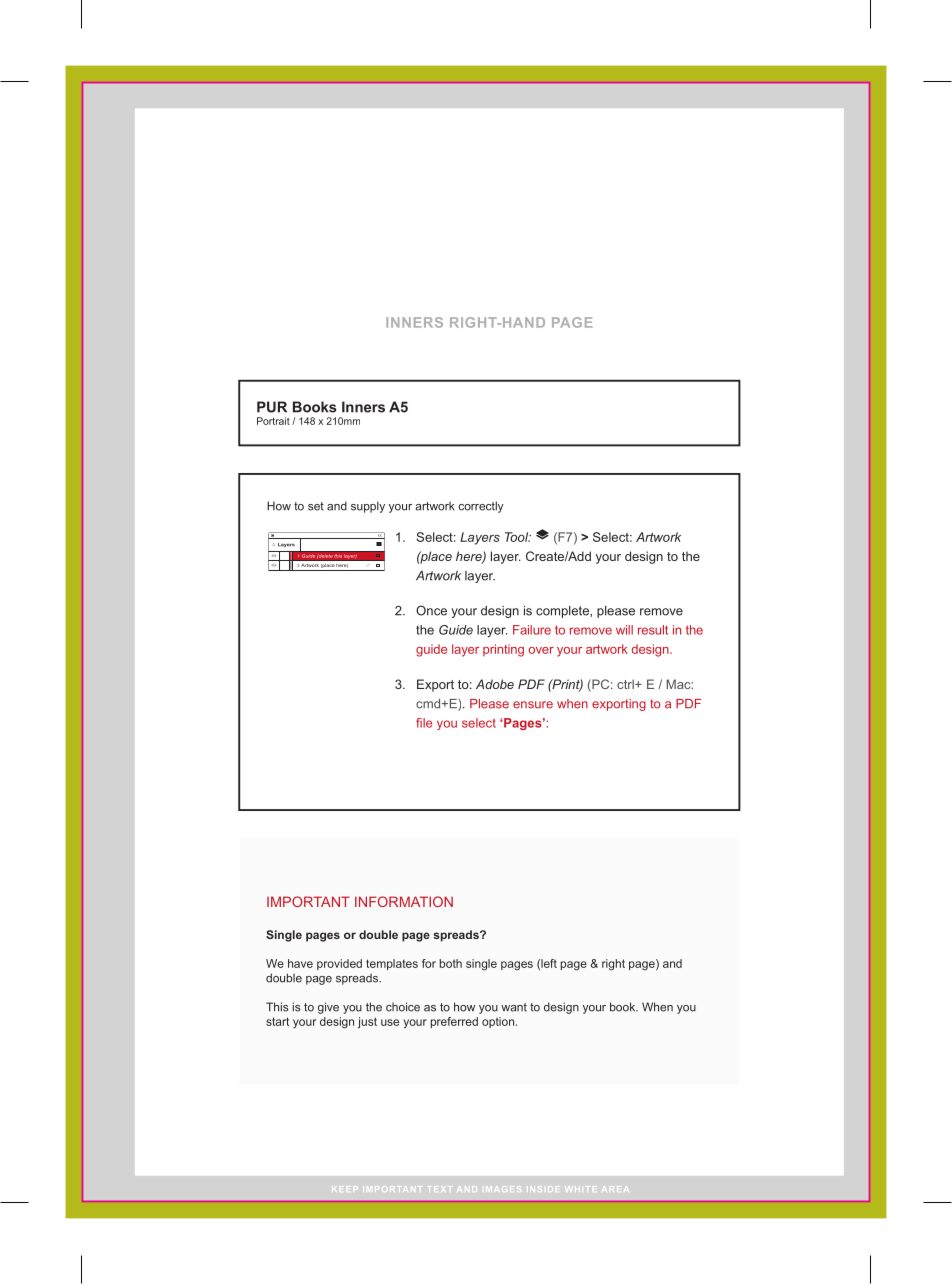  What do you see at coordinates (451, 963) in the page?
I see `both` at bounding box center [451, 963].
